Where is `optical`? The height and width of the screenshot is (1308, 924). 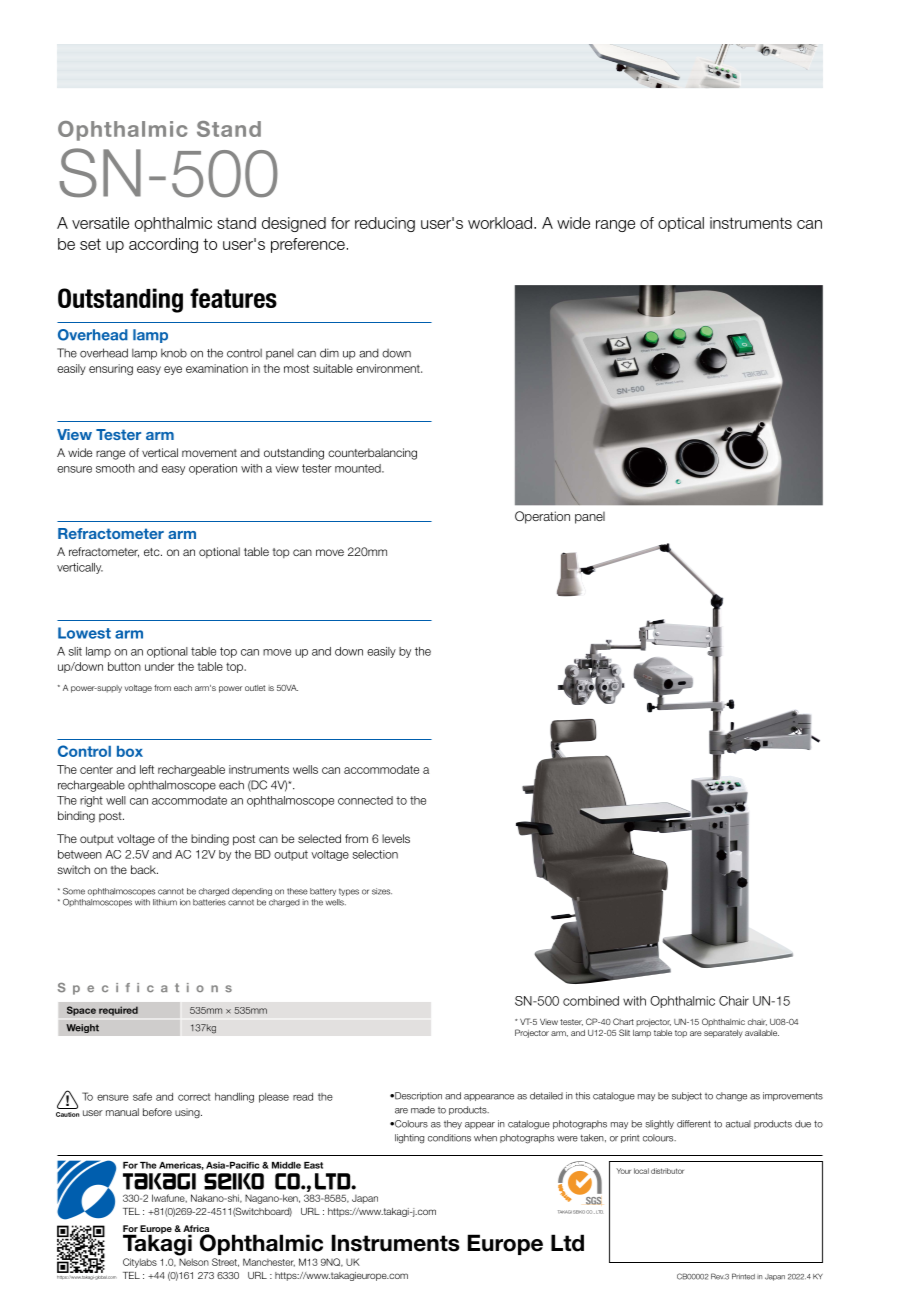
optical is located at coordinates (681, 224).
